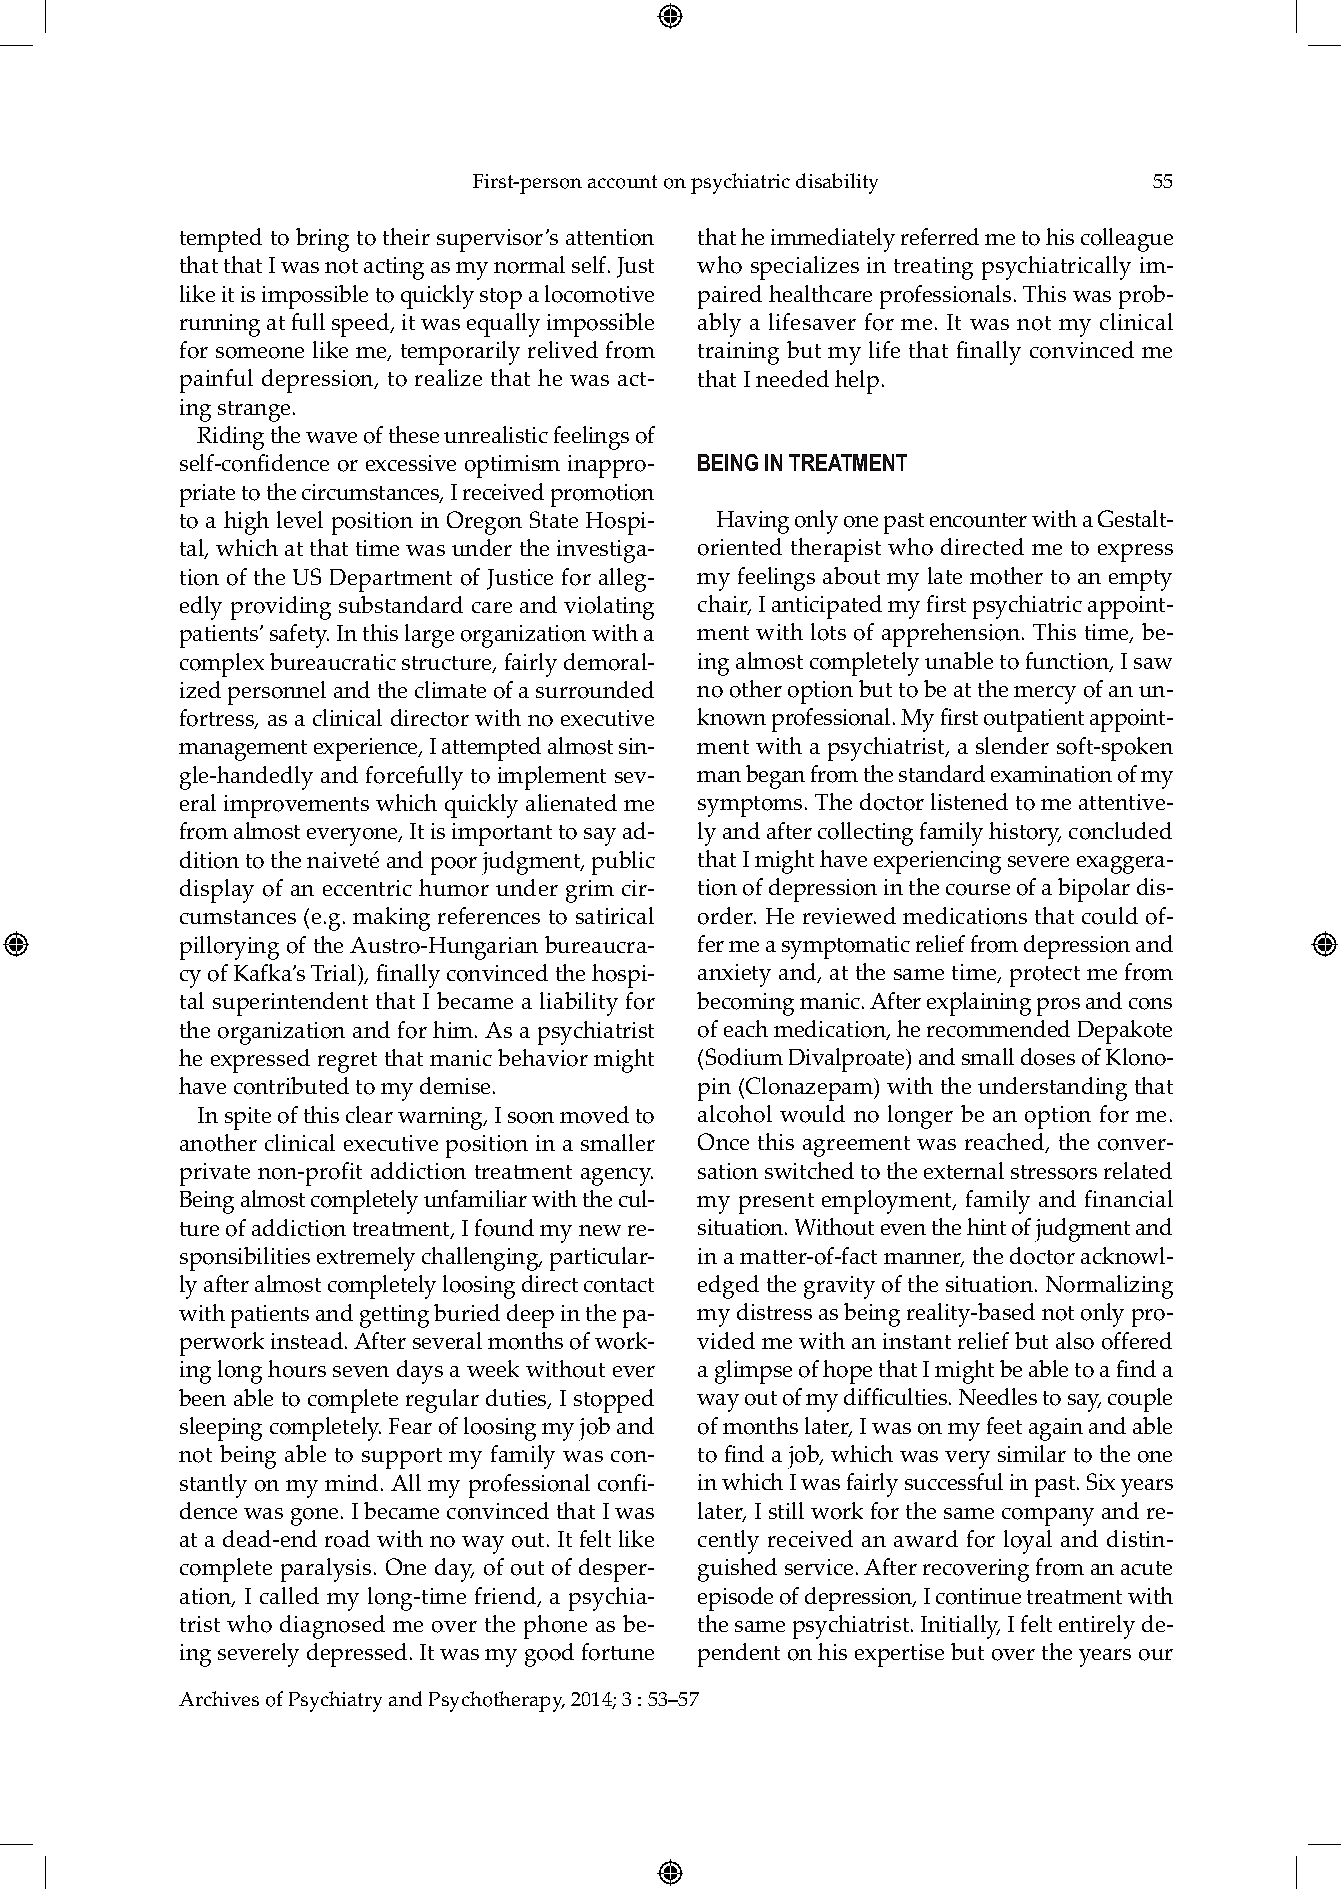  What do you see at coordinates (1045, 695) in the image?
I see `mercy` at bounding box center [1045, 695].
